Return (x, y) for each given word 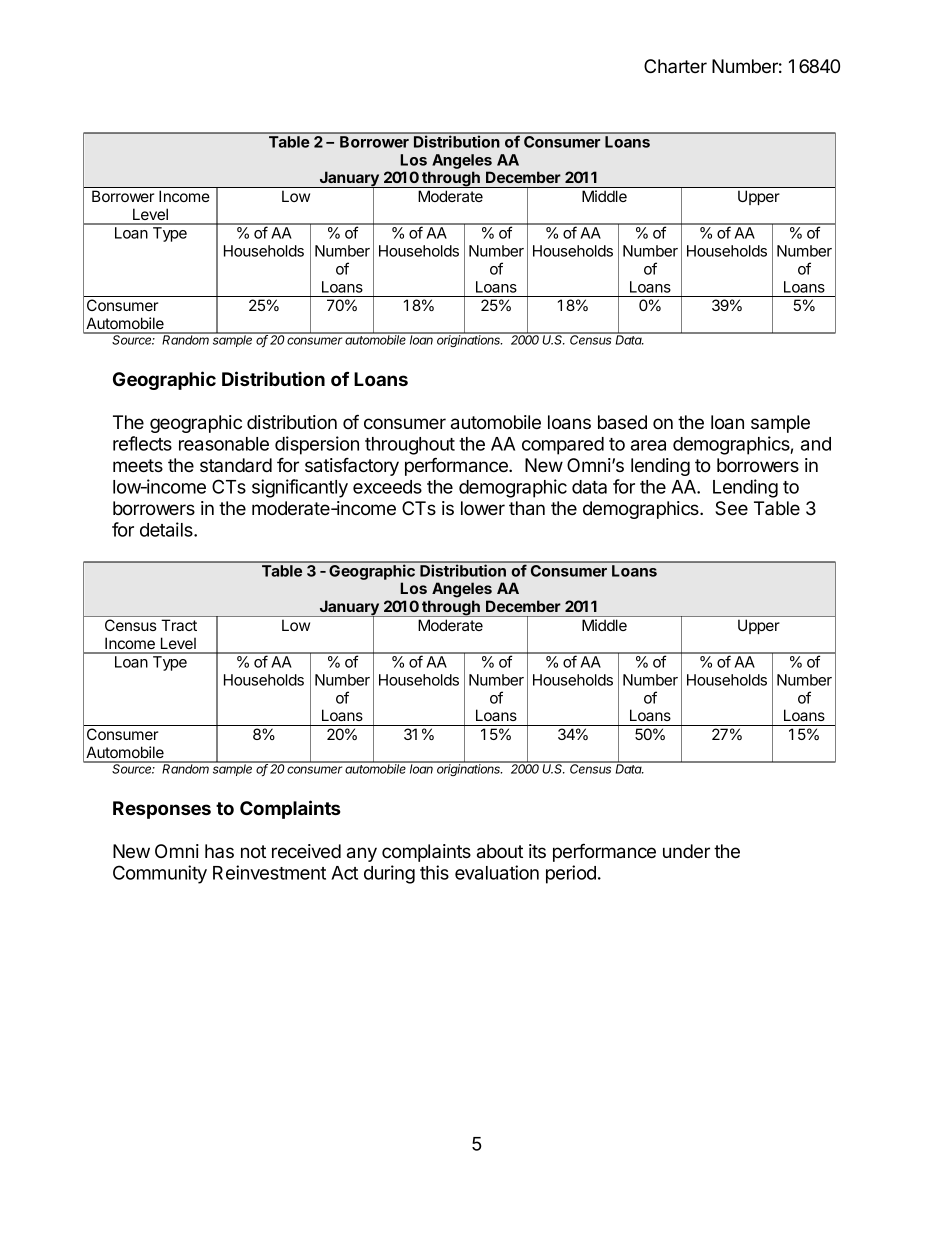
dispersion (317, 445)
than (527, 508)
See (731, 508)
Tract (179, 625)
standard (236, 465)
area (648, 445)
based (622, 422)
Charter (675, 66)
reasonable (224, 444)
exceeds (387, 487)
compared (563, 446)
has (219, 851)
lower (483, 508)
